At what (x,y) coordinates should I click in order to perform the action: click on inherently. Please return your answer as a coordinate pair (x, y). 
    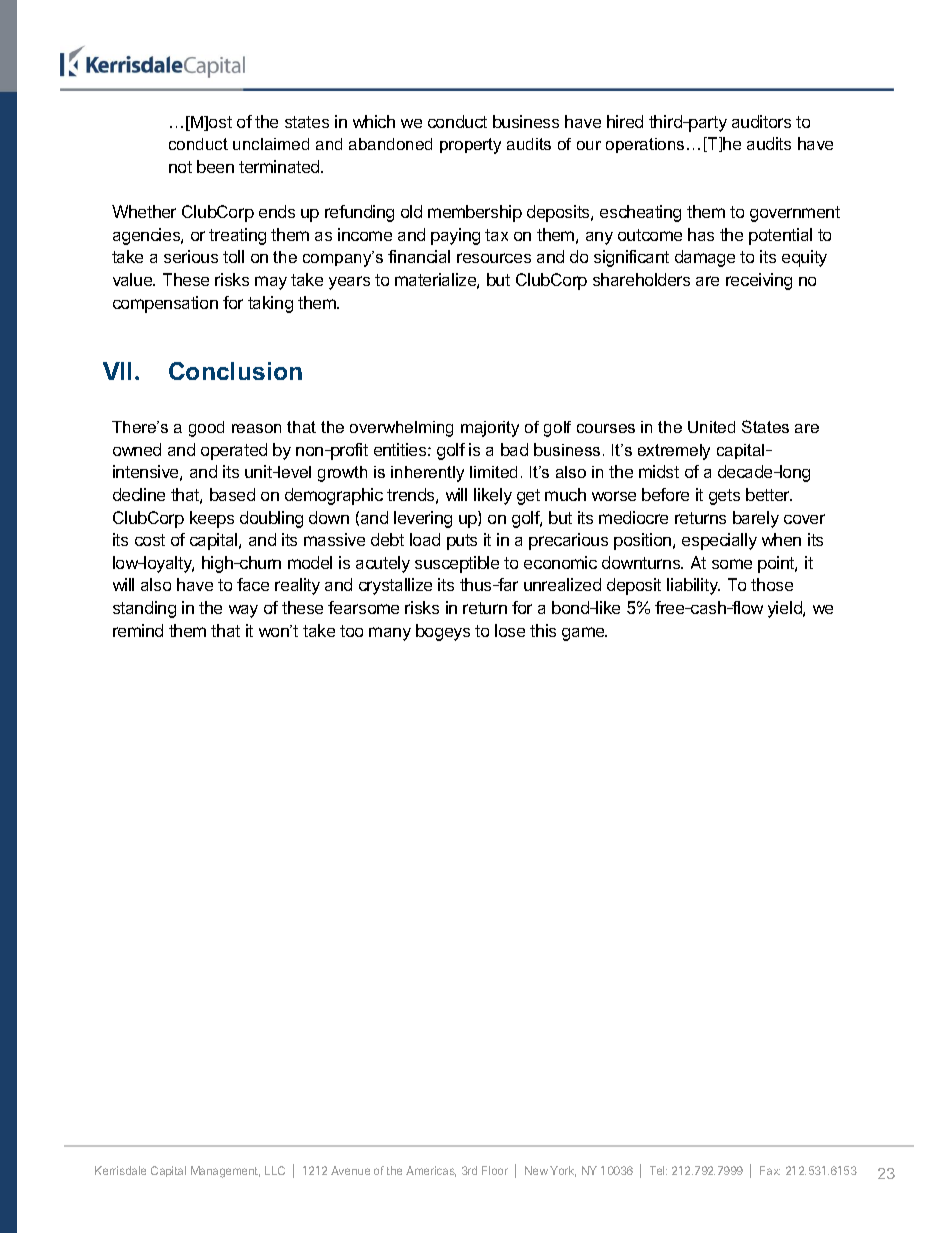
    Looking at the image, I should click on (427, 474).
